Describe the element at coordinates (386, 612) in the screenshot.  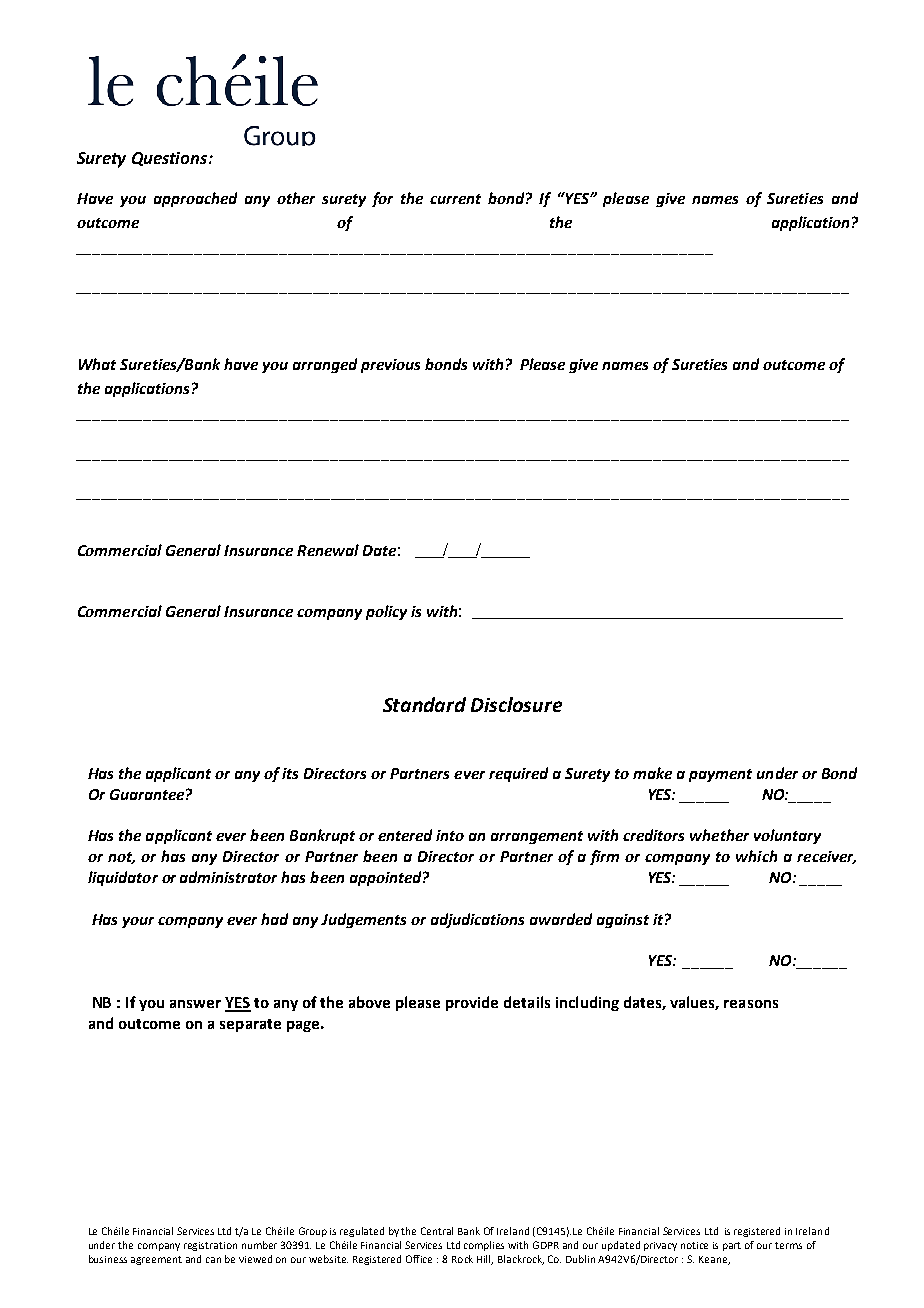
I see `policy` at that location.
